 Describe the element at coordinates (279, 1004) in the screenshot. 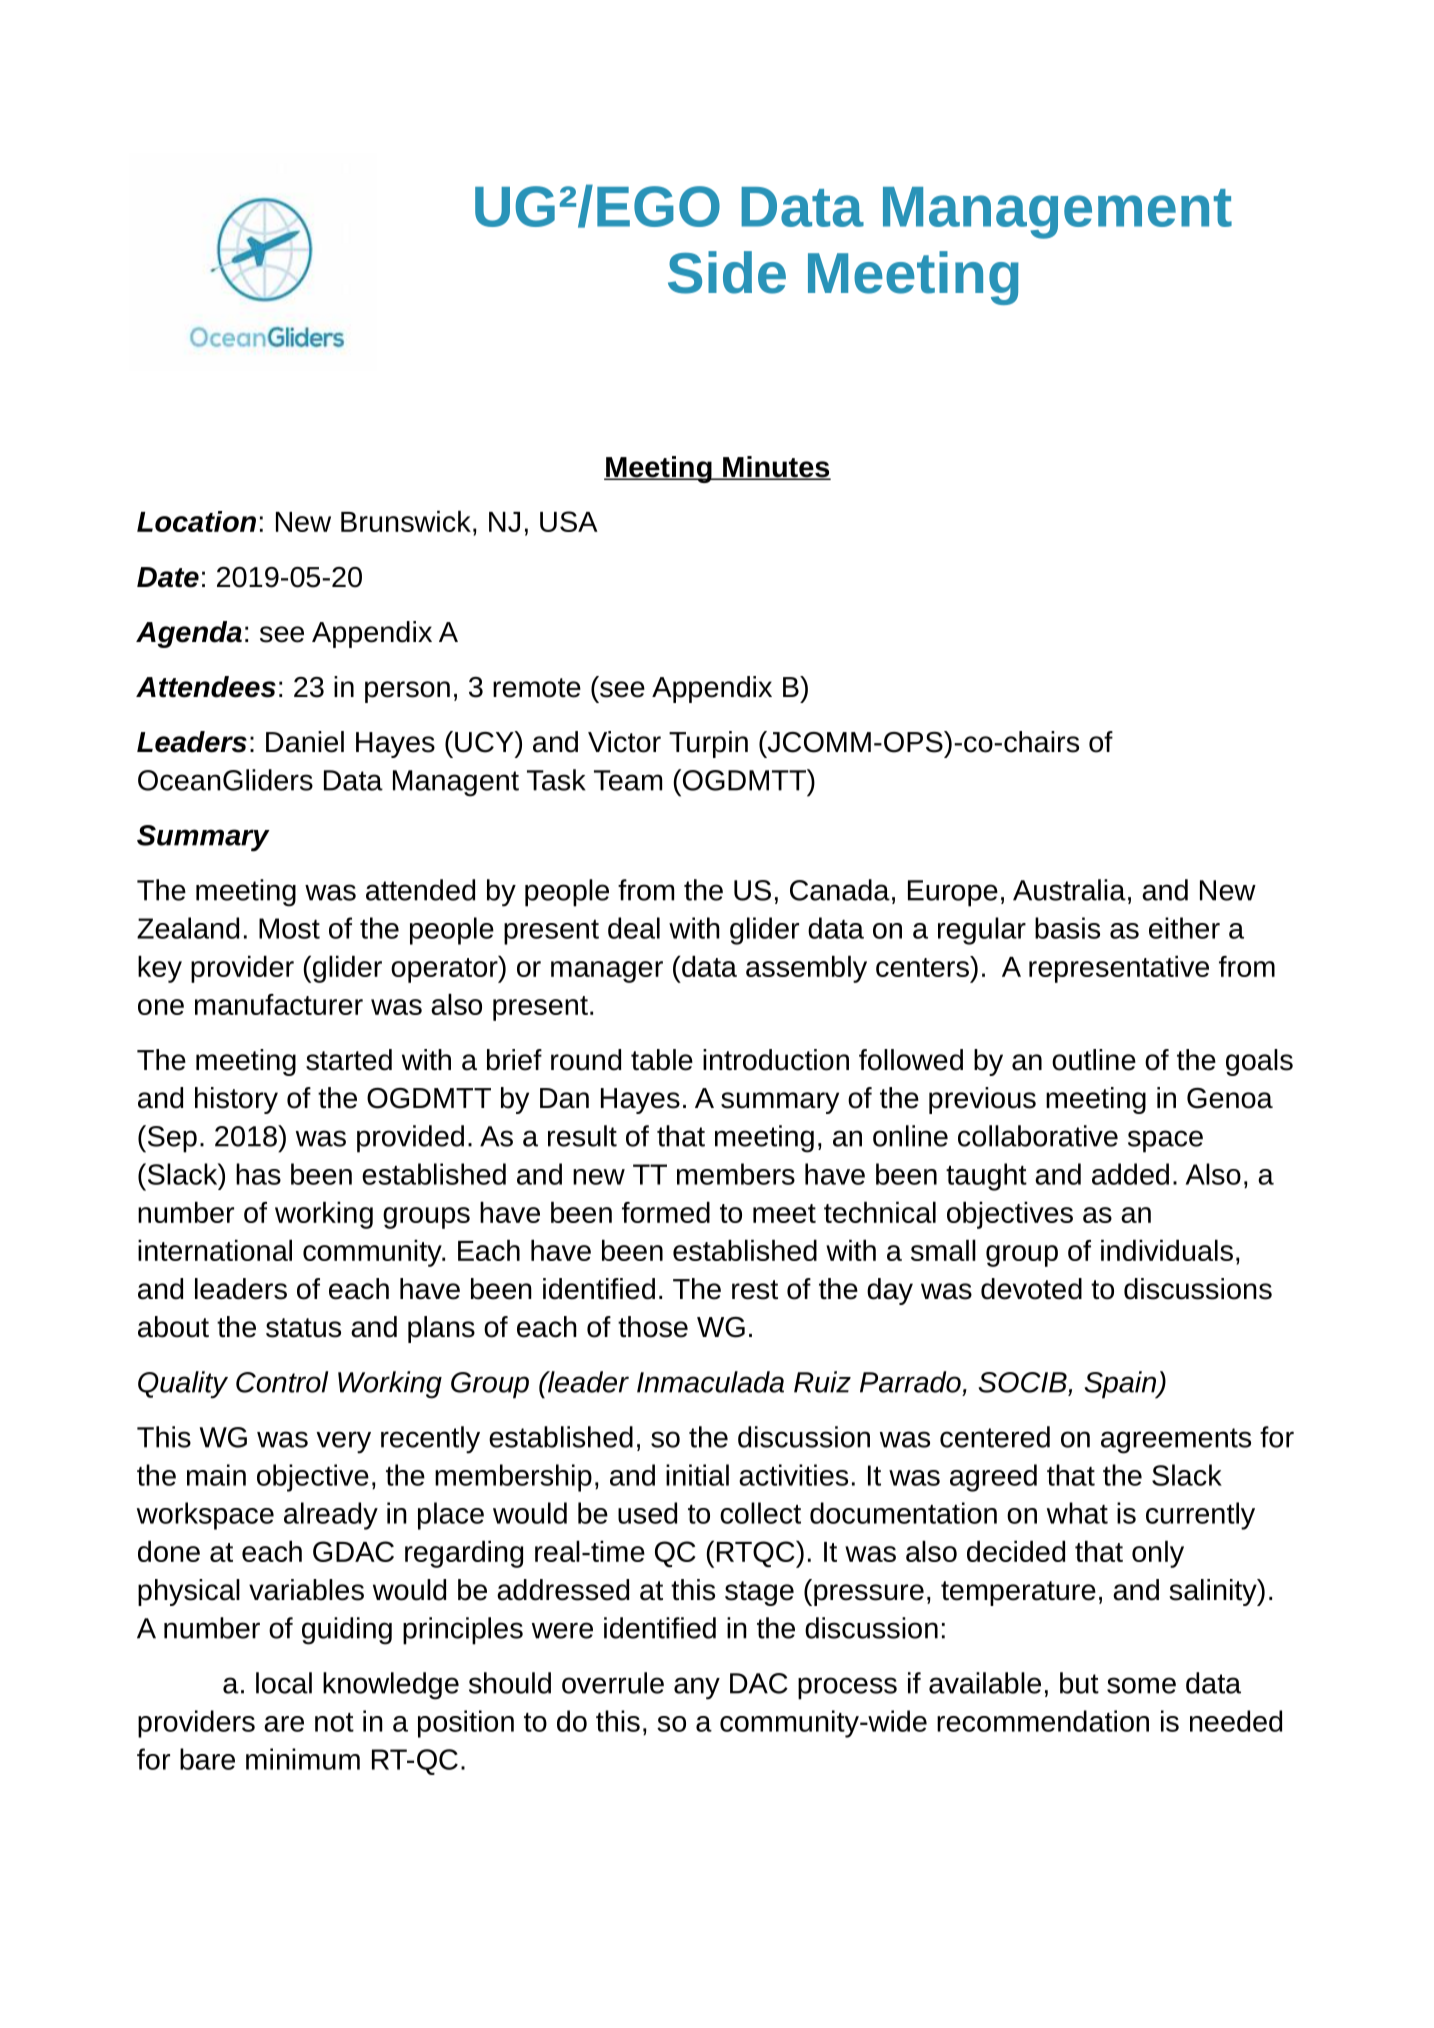

I see `manufacturer` at that location.
